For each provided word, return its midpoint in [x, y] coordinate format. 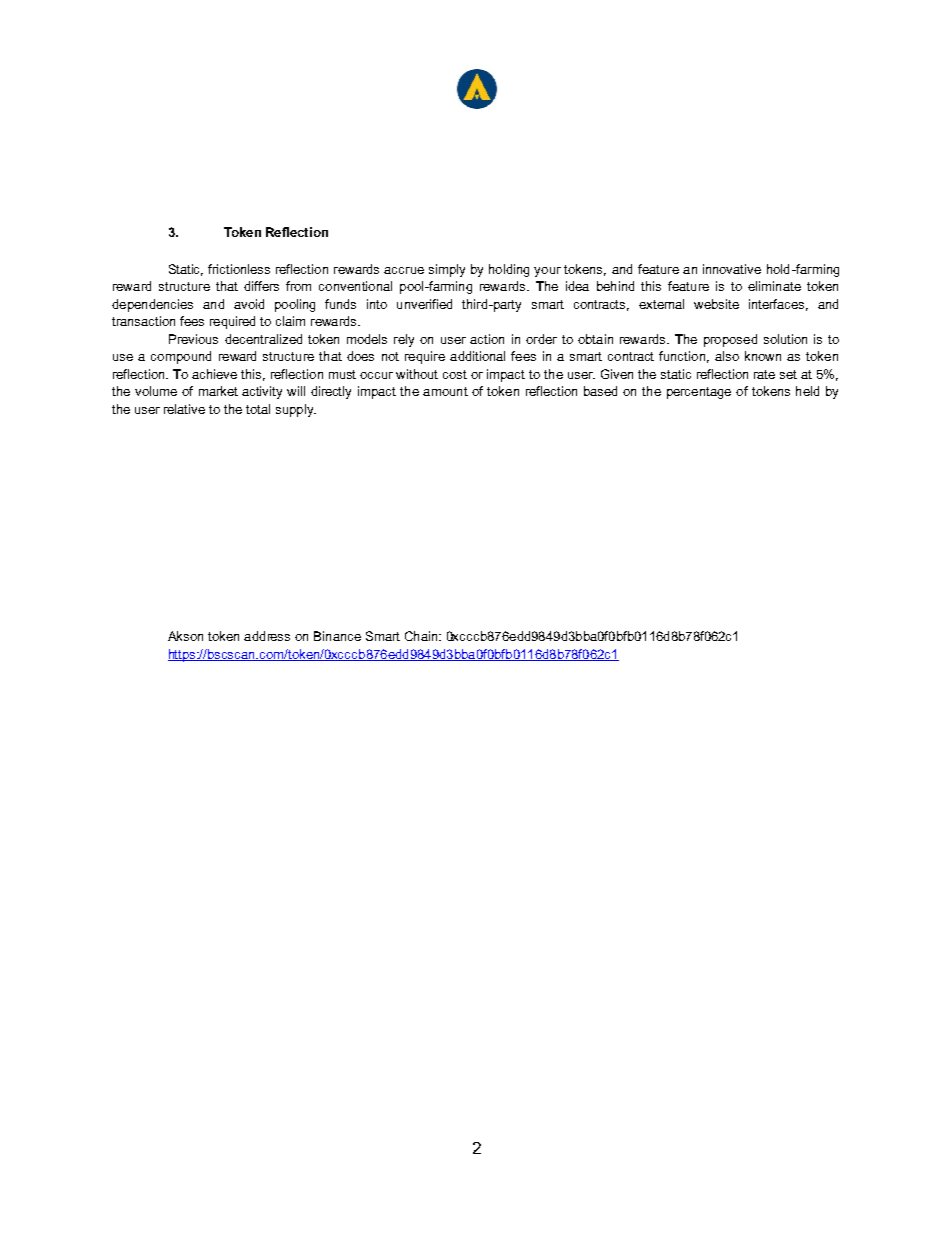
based [600, 391]
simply [447, 270]
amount [445, 391]
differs [261, 286]
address [267, 636]
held [807, 391]
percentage [699, 393]
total [258, 409]
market [218, 391]
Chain [422, 636]
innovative [732, 269]
